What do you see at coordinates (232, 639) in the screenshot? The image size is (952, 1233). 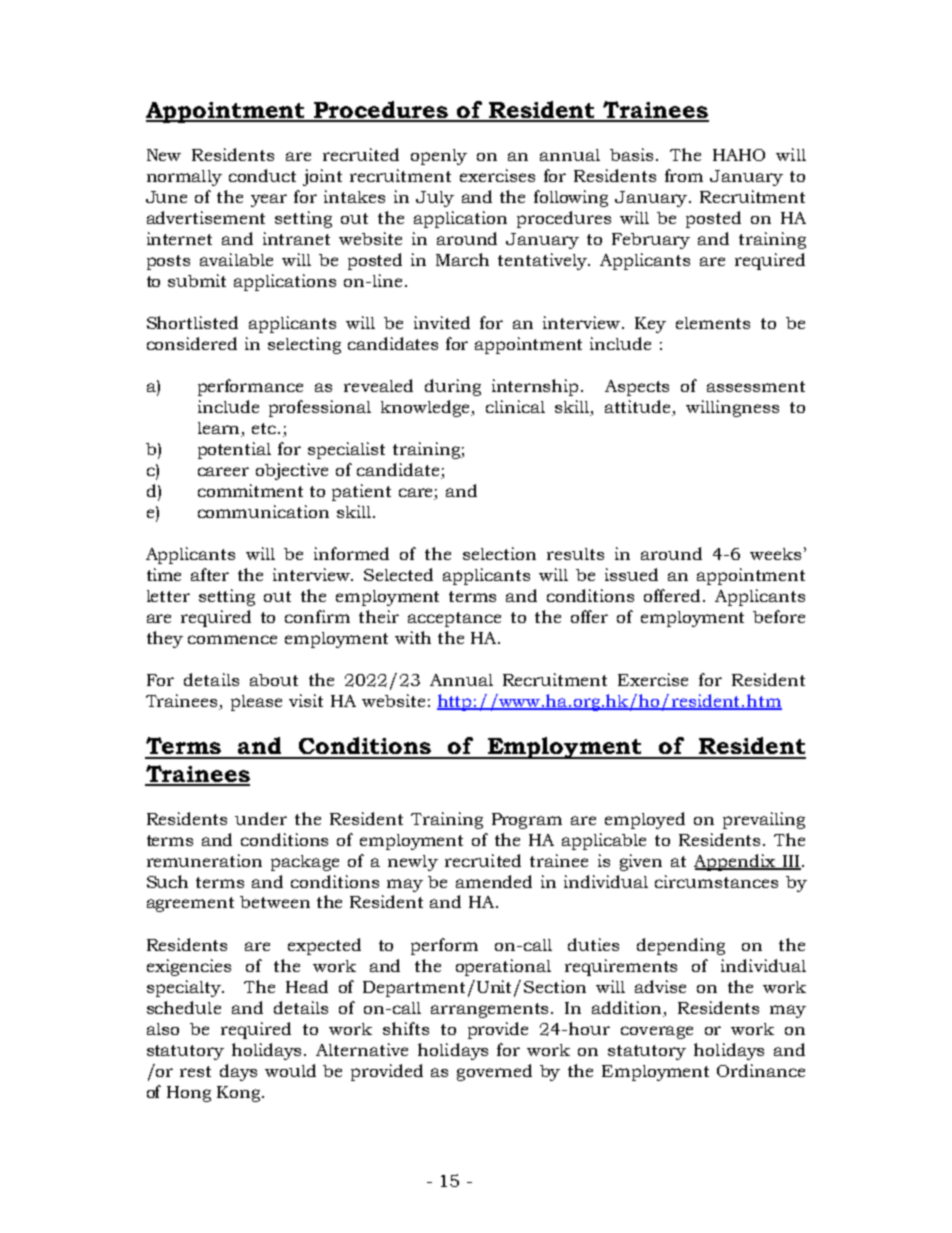 I see `commence` at bounding box center [232, 639].
